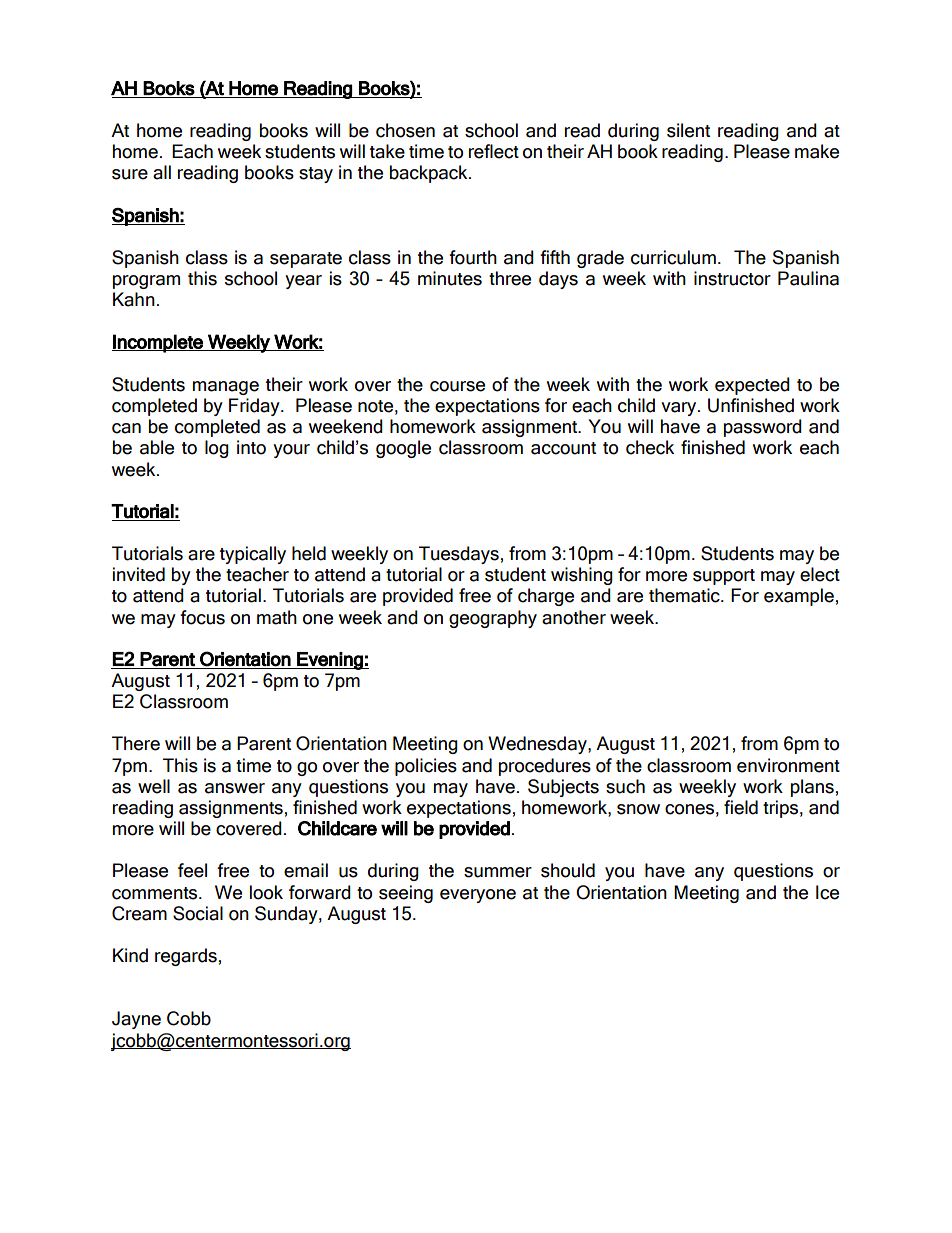 This screenshot has height=1233, width=952. What do you see at coordinates (688, 130) in the screenshot?
I see `silent` at bounding box center [688, 130].
